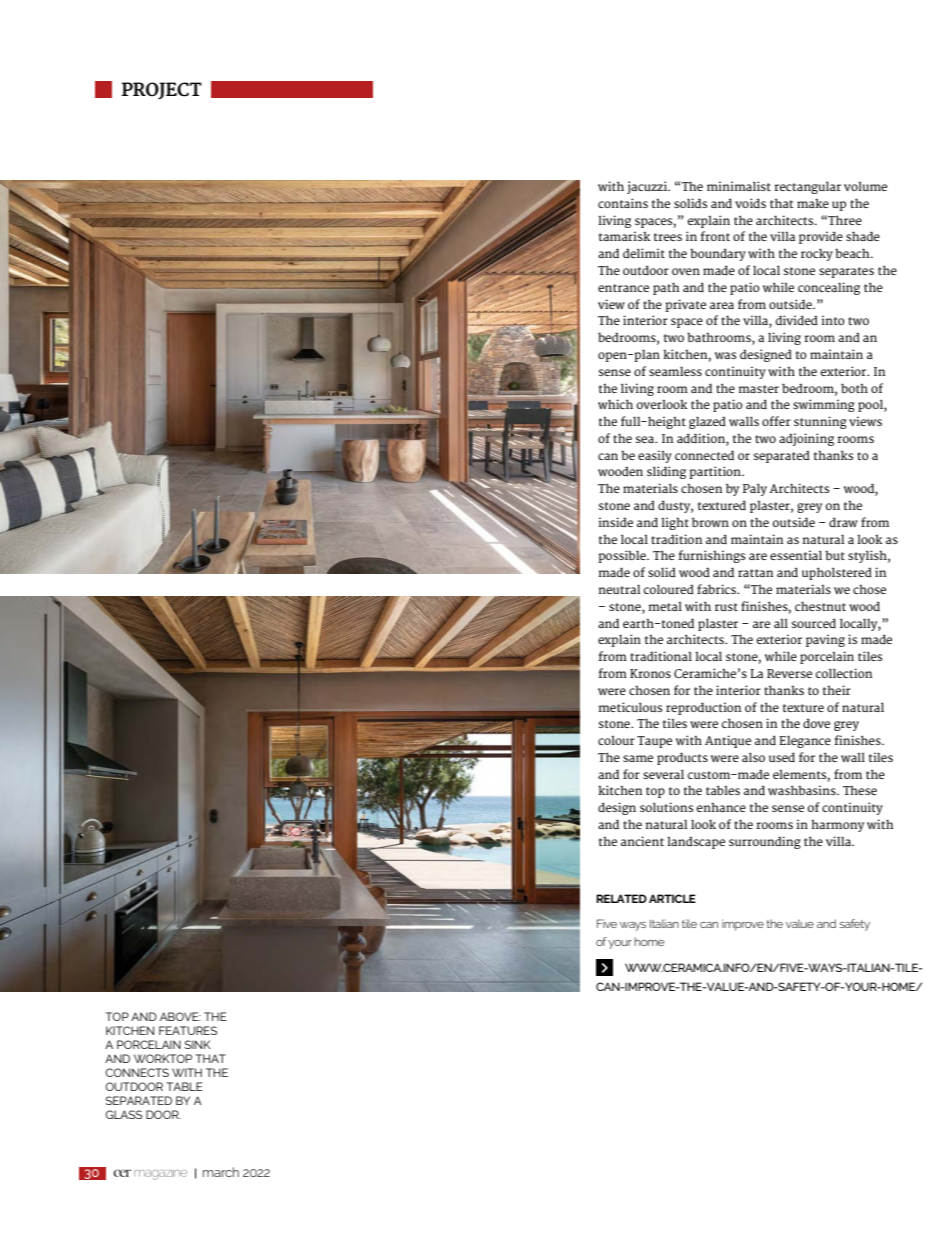 This page has height=1242, width=952. I want to click on rectangular, so click(807, 187).
